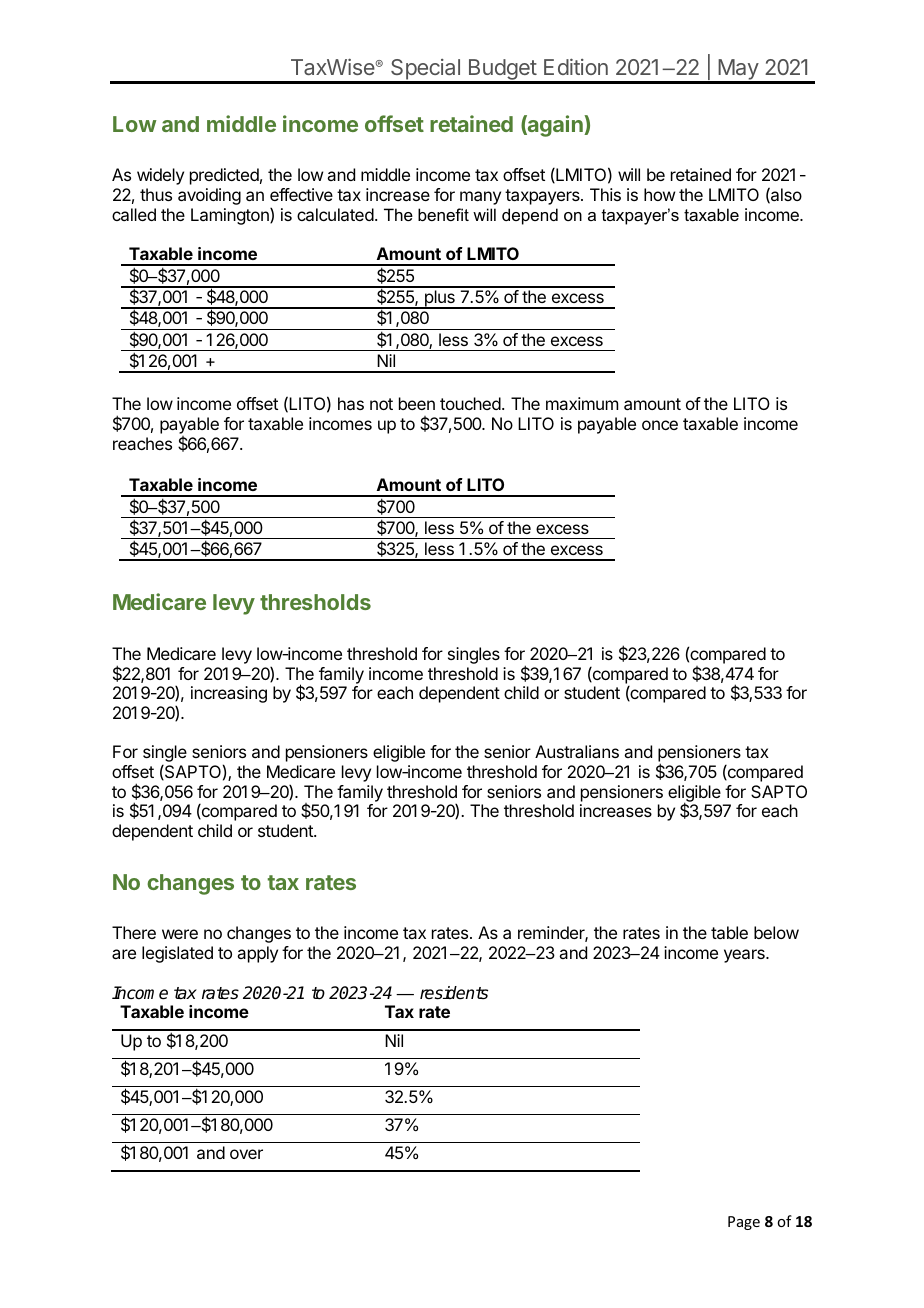 This document has width=924, height=1308. I want to click on over, so click(246, 1154).
